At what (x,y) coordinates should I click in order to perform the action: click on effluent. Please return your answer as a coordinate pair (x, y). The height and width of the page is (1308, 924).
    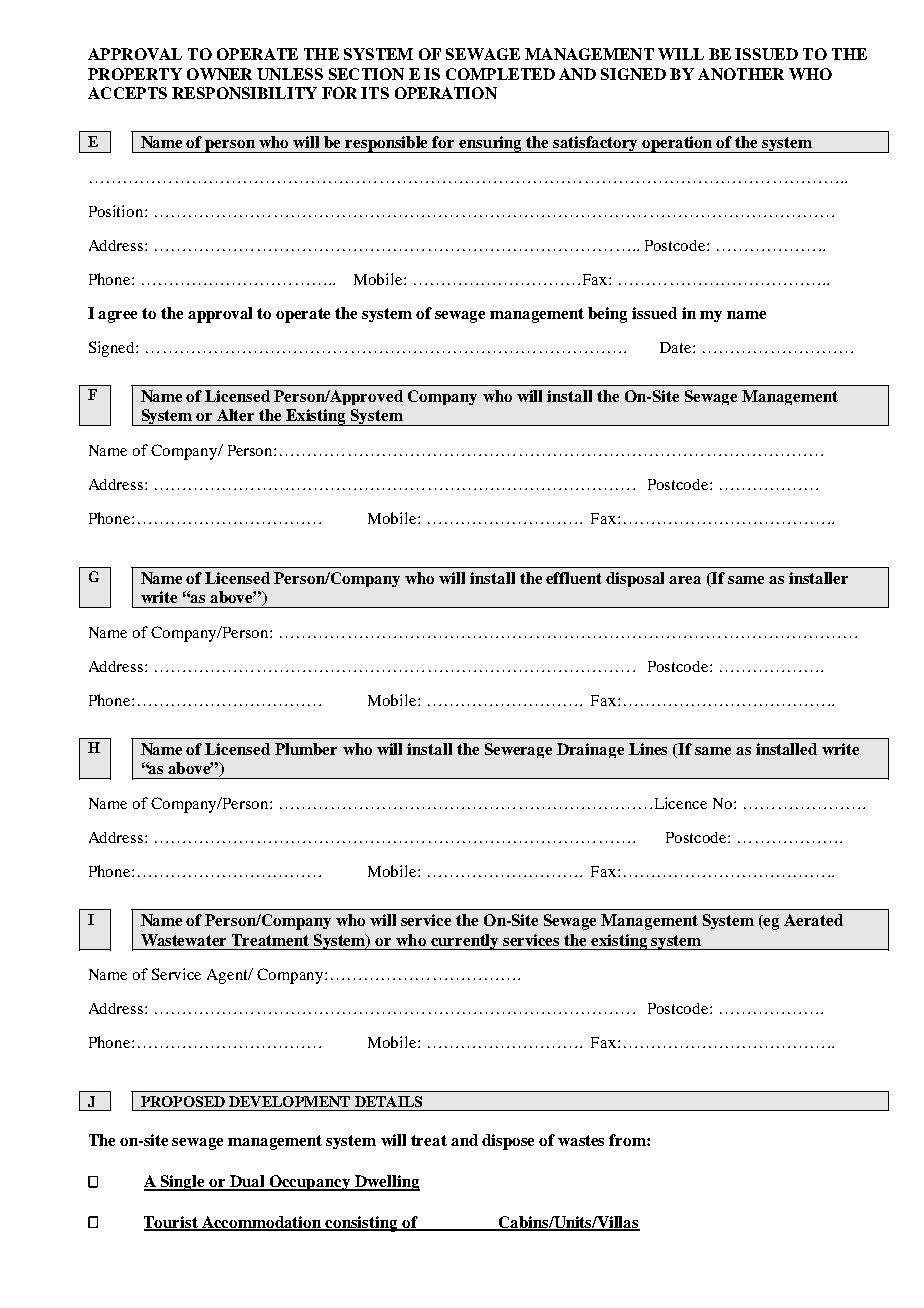
    Looking at the image, I should click on (574, 578).
